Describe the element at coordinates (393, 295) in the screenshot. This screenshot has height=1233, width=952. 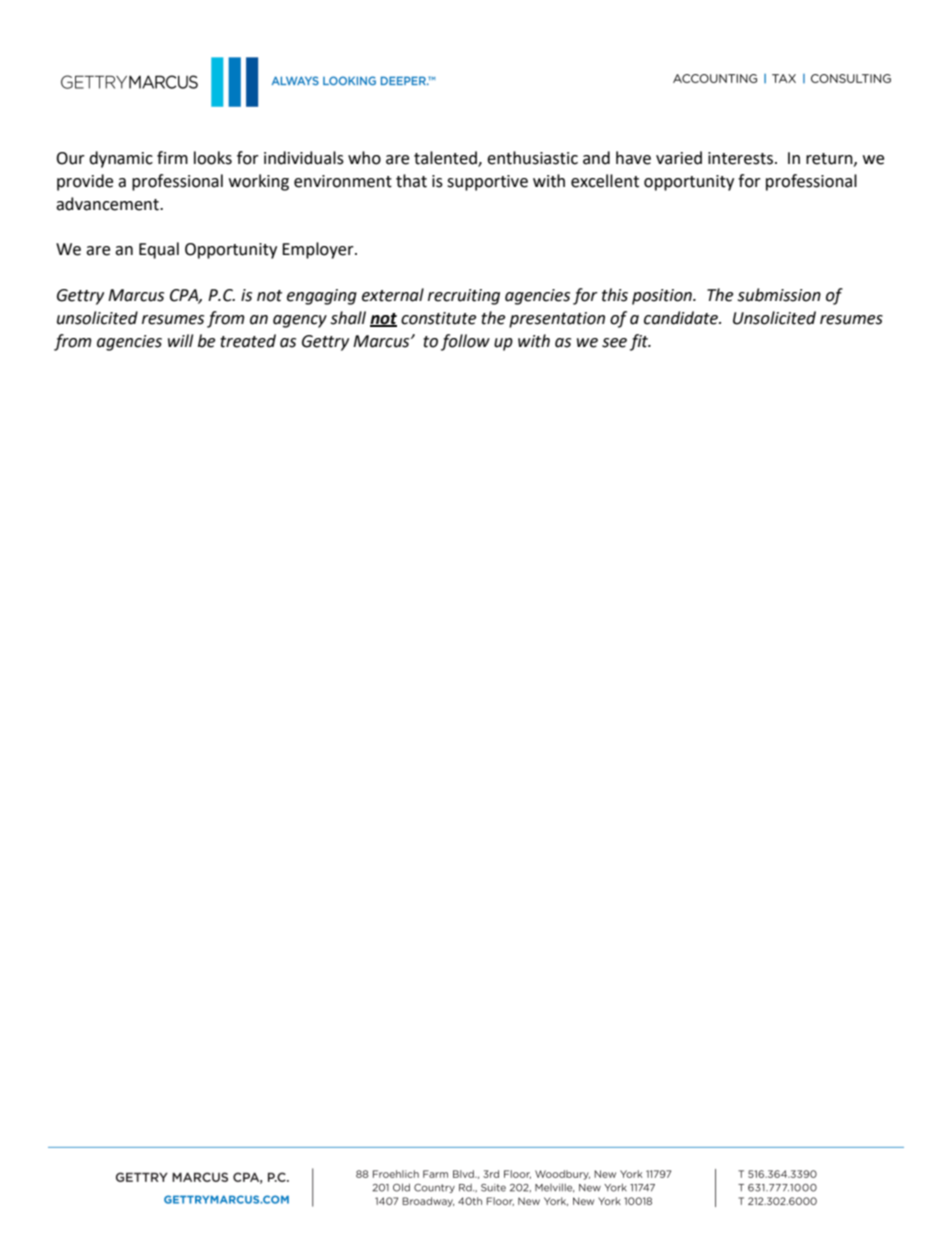
I see `external` at that location.
